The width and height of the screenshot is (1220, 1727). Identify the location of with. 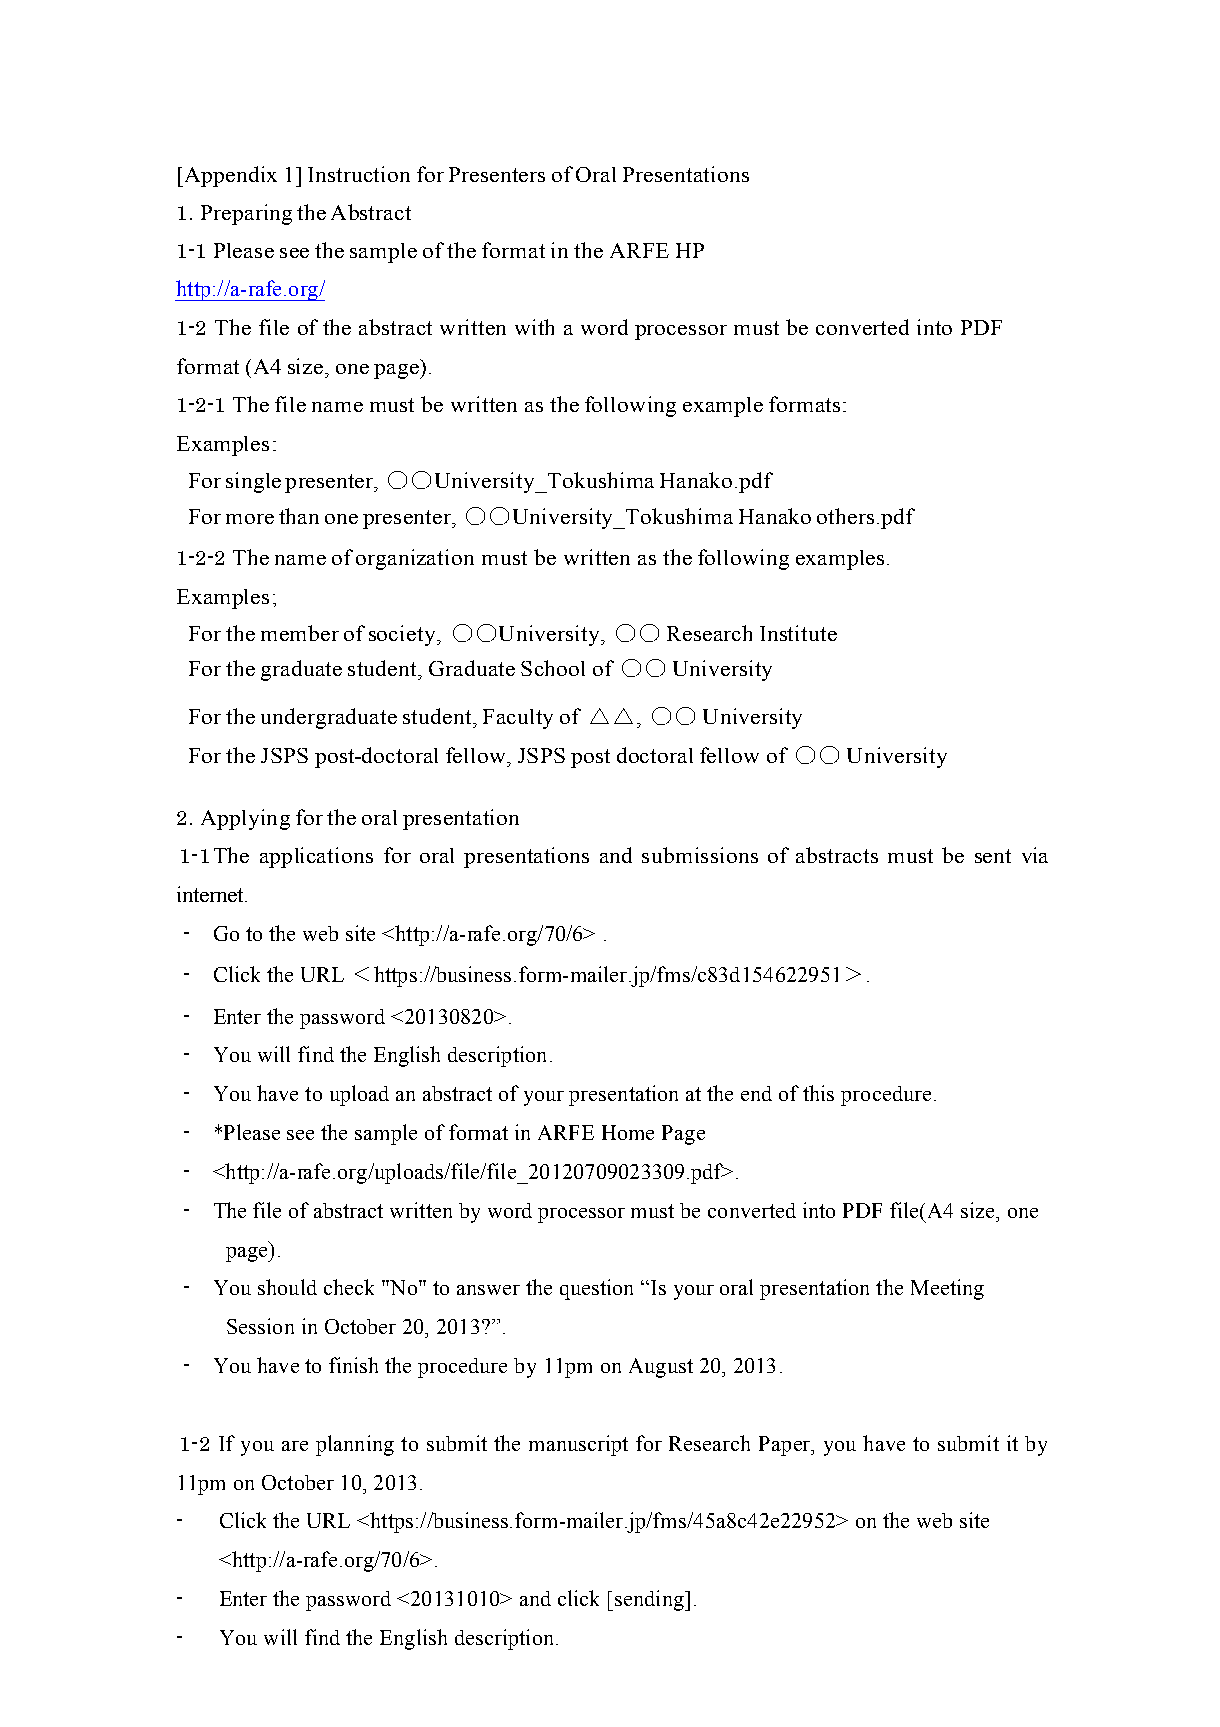
(534, 327).
